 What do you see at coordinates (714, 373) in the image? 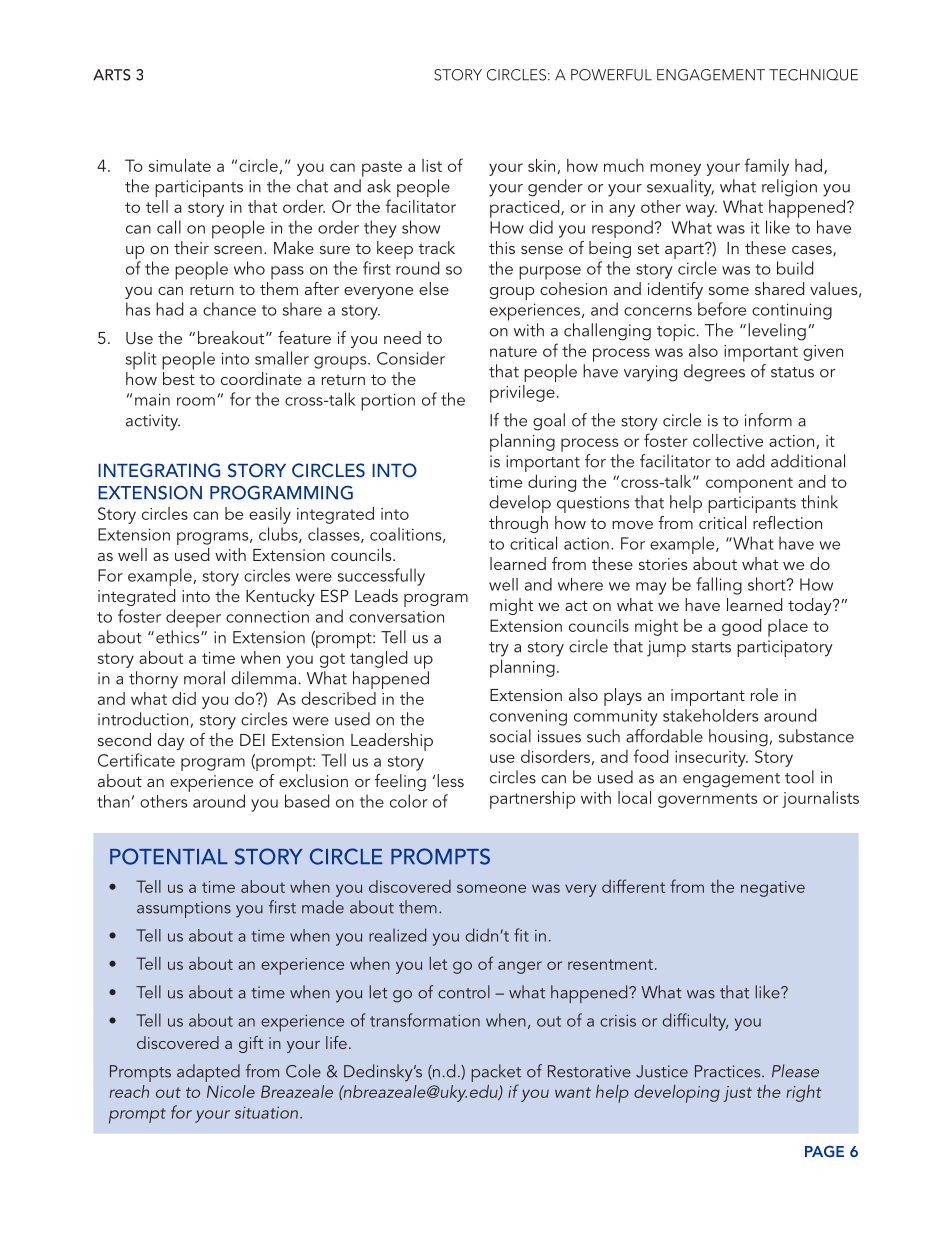
I see `degrees` at bounding box center [714, 373].
